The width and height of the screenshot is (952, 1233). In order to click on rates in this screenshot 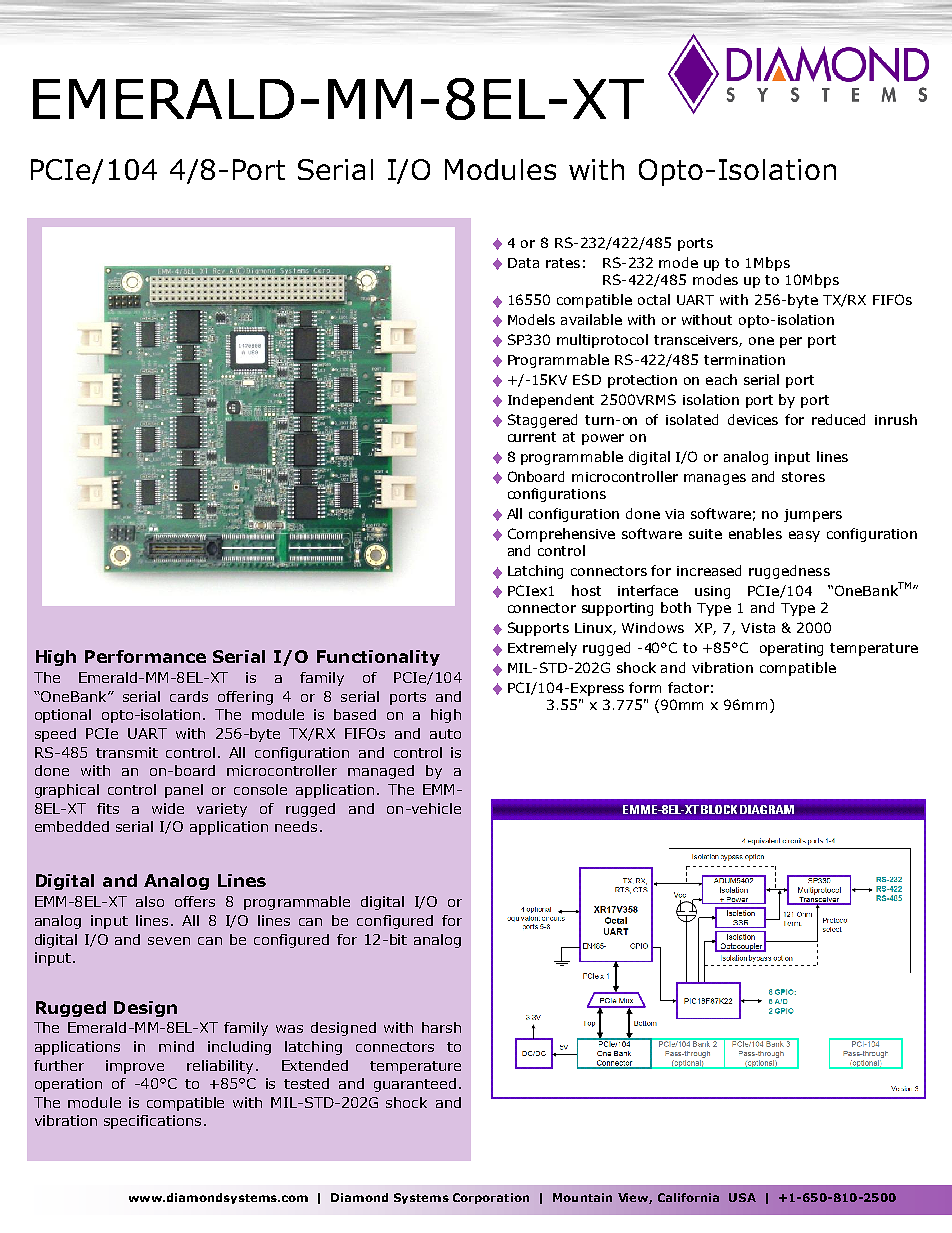, I will do `click(563, 263)`.
